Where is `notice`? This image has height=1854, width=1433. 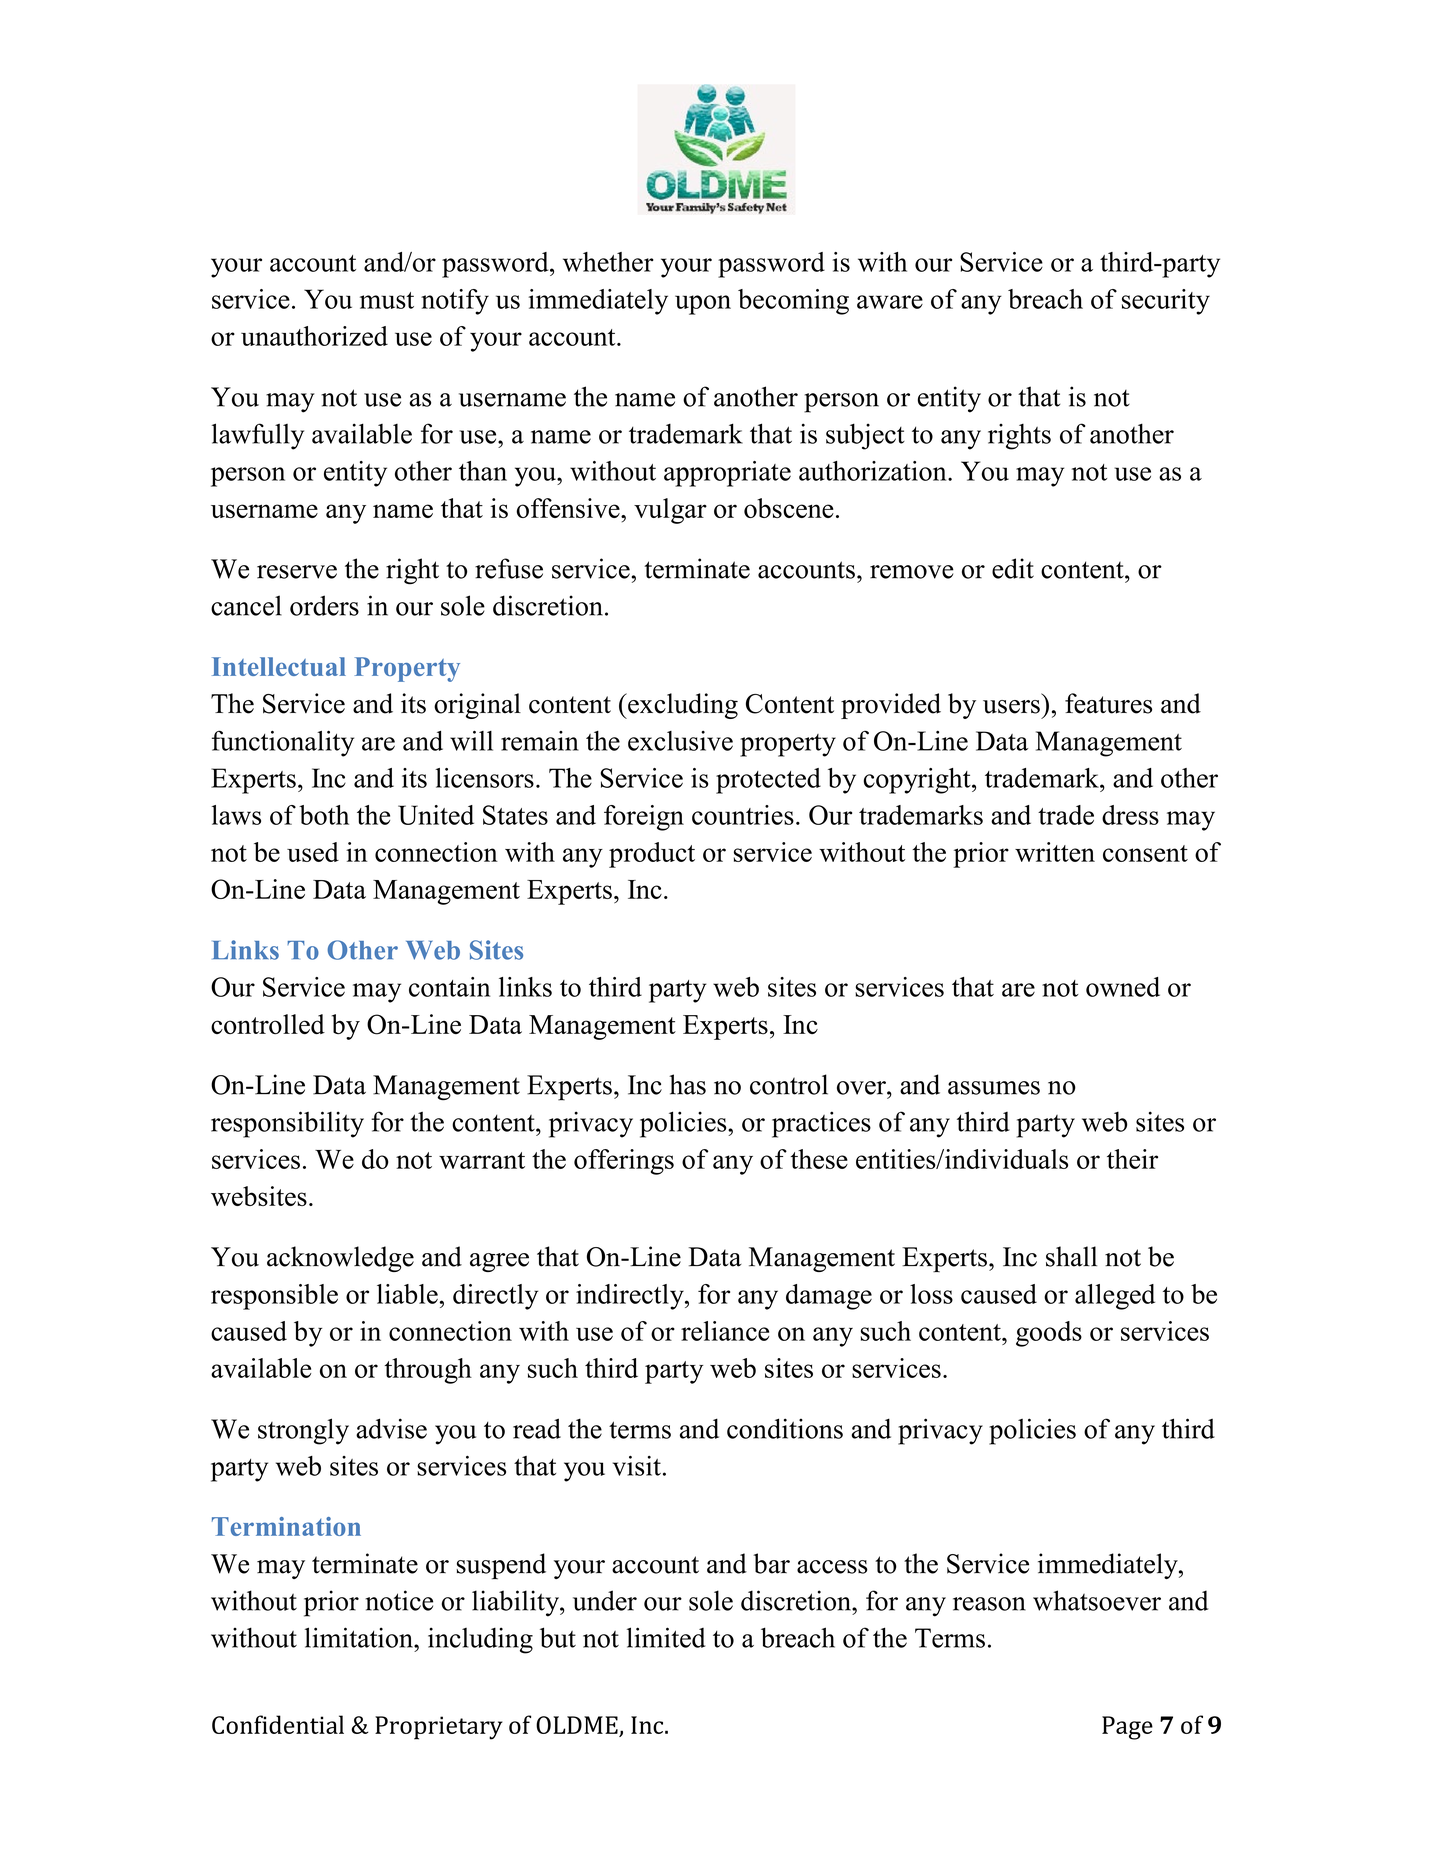 notice is located at coordinates (399, 1600).
